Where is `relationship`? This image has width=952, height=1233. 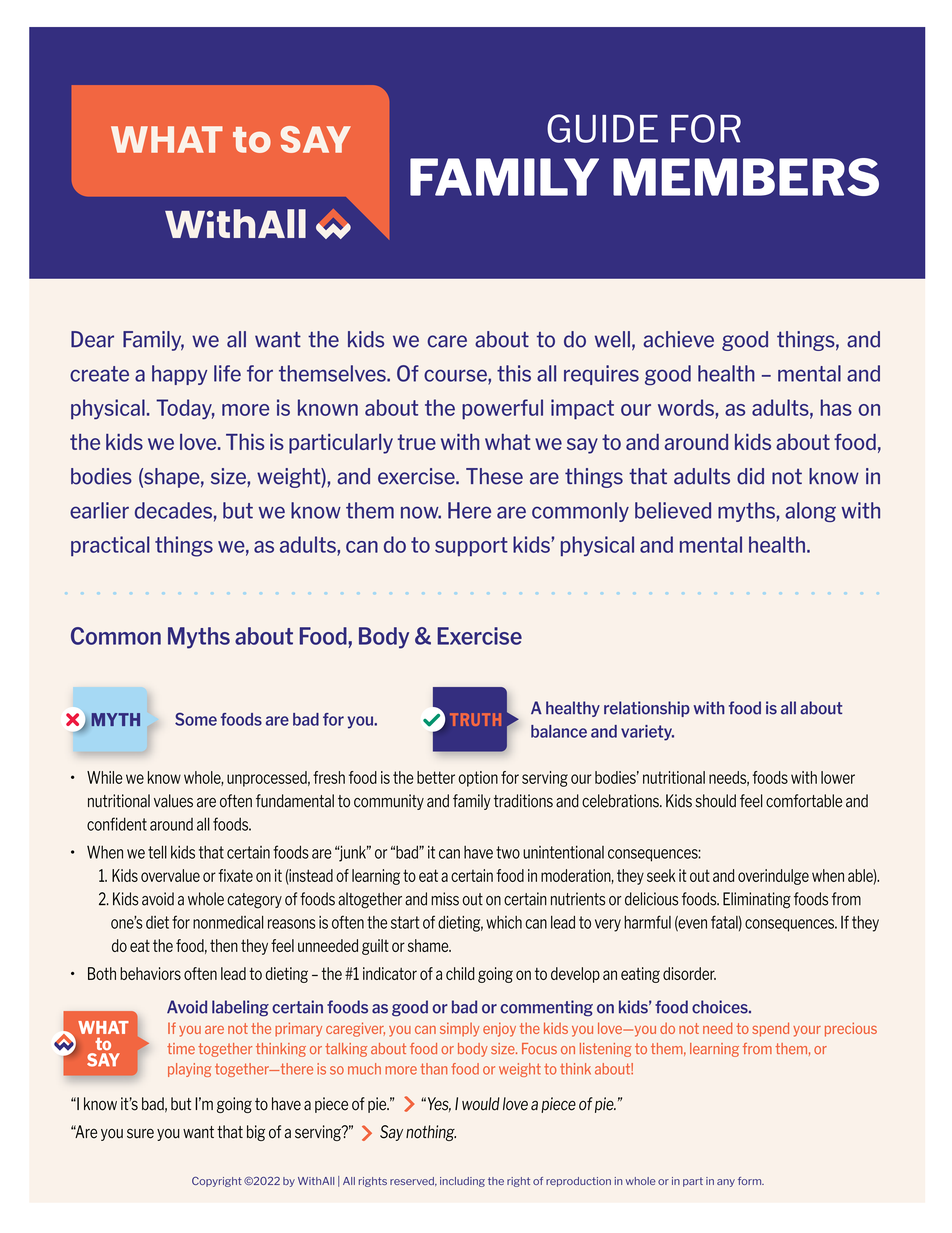
relationship is located at coordinates (647, 709).
